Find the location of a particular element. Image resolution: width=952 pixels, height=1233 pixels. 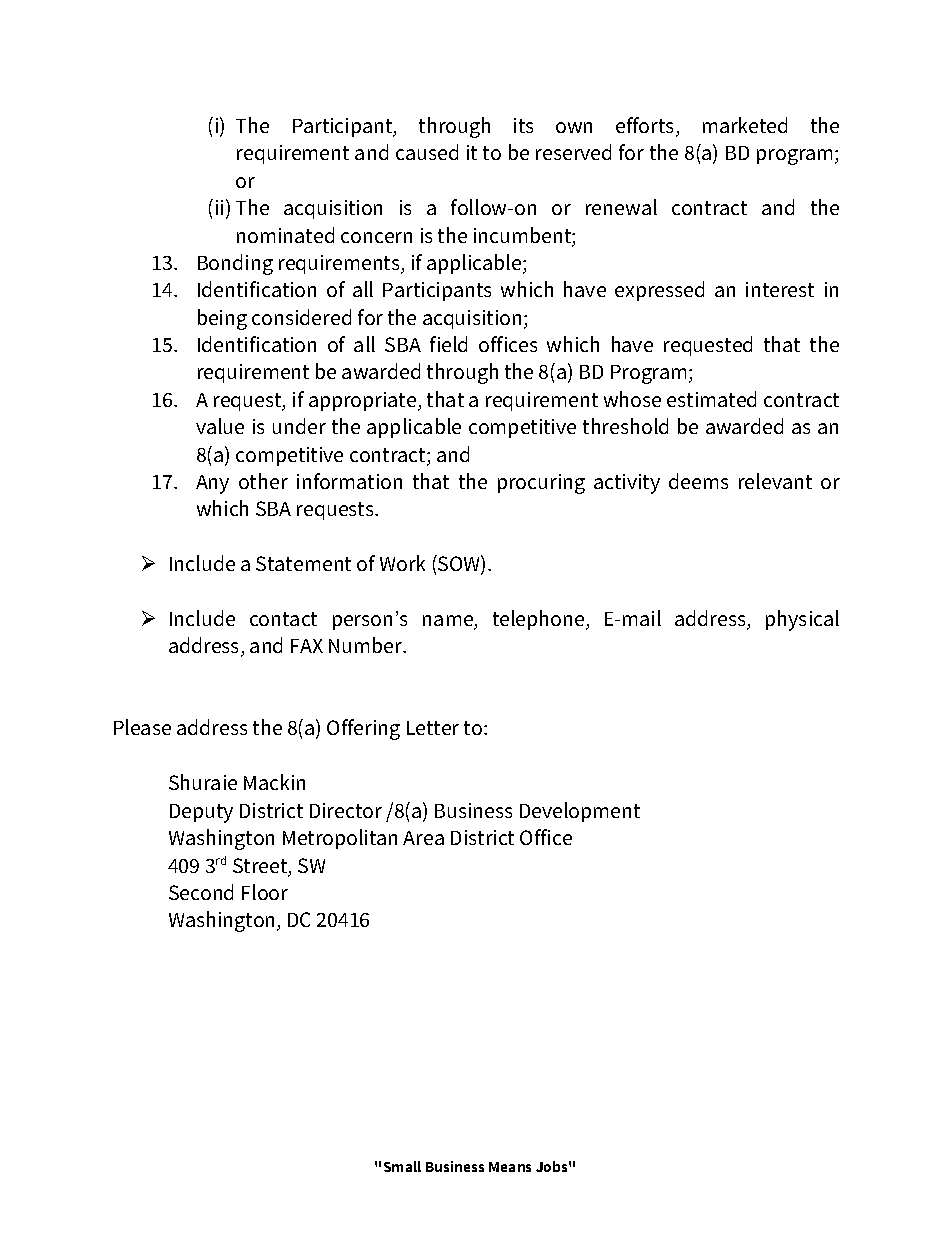

deems is located at coordinates (698, 481).
